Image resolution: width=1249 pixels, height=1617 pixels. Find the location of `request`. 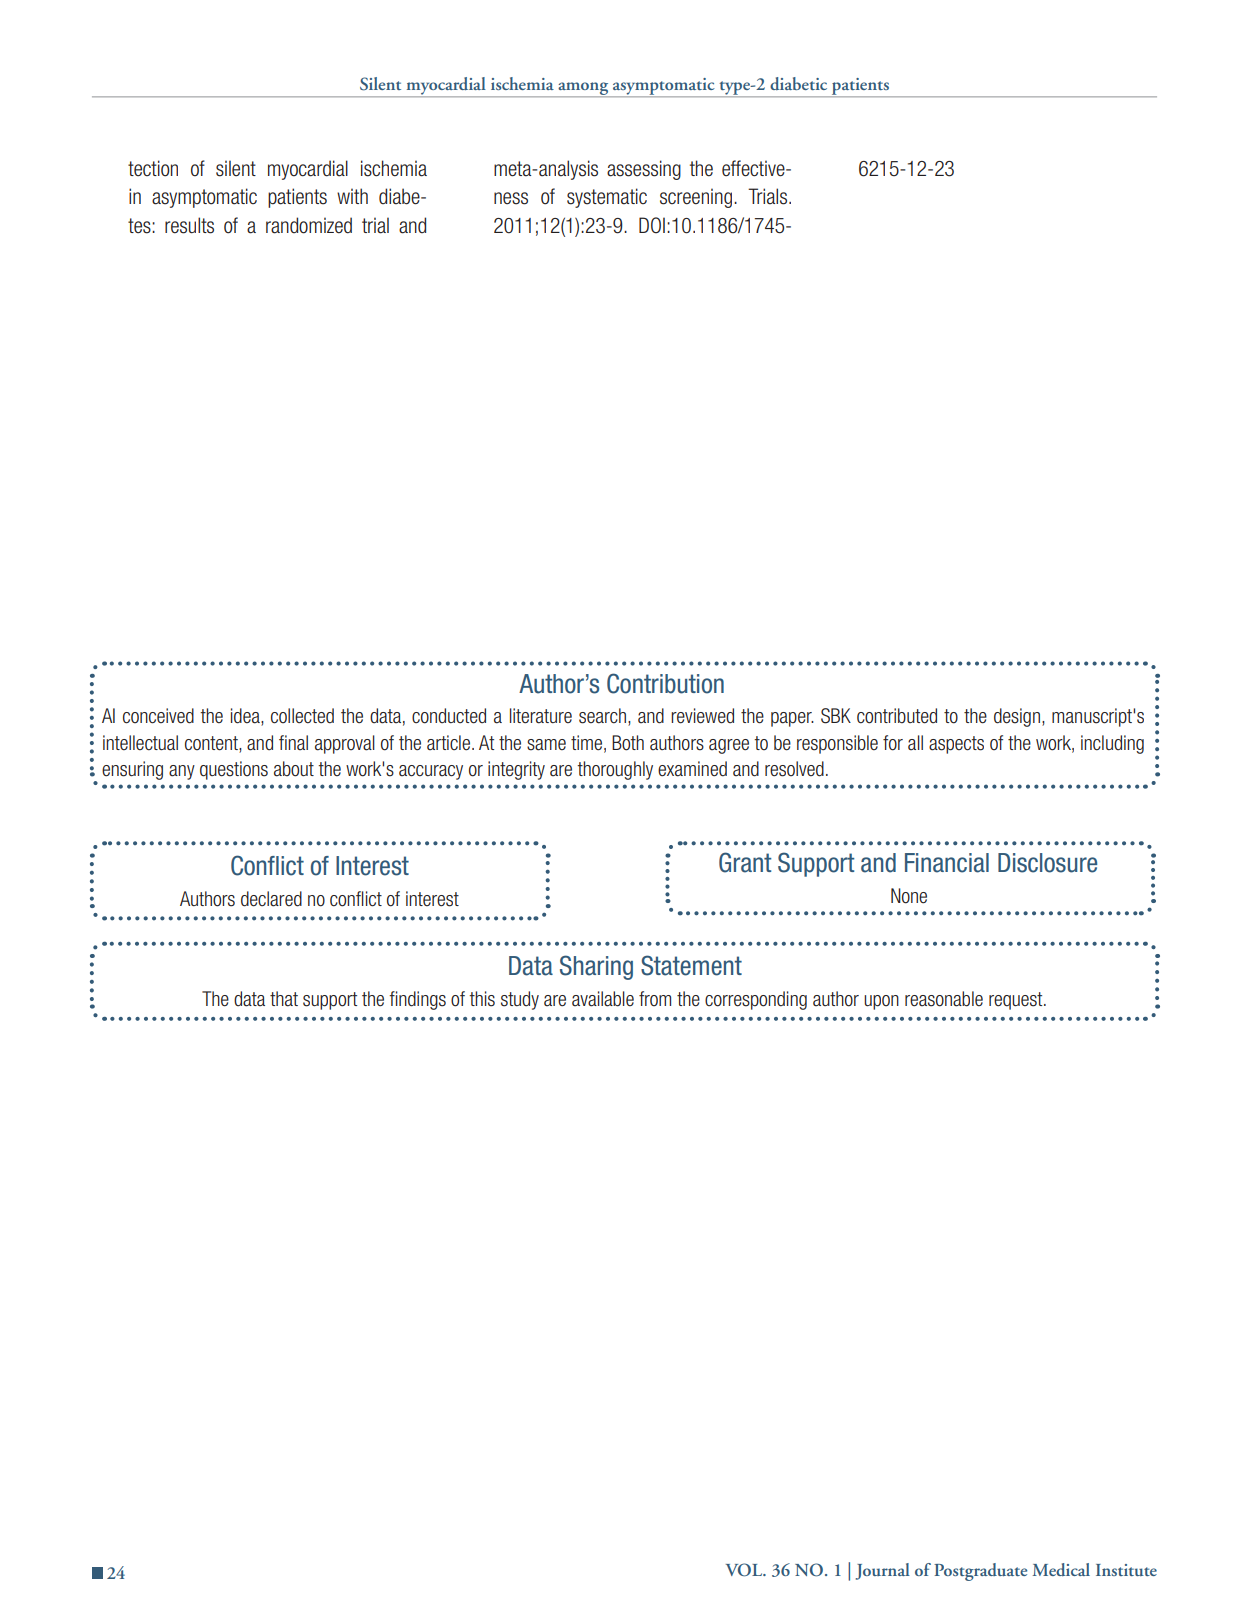

request is located at coordinates (1017, 1001).
